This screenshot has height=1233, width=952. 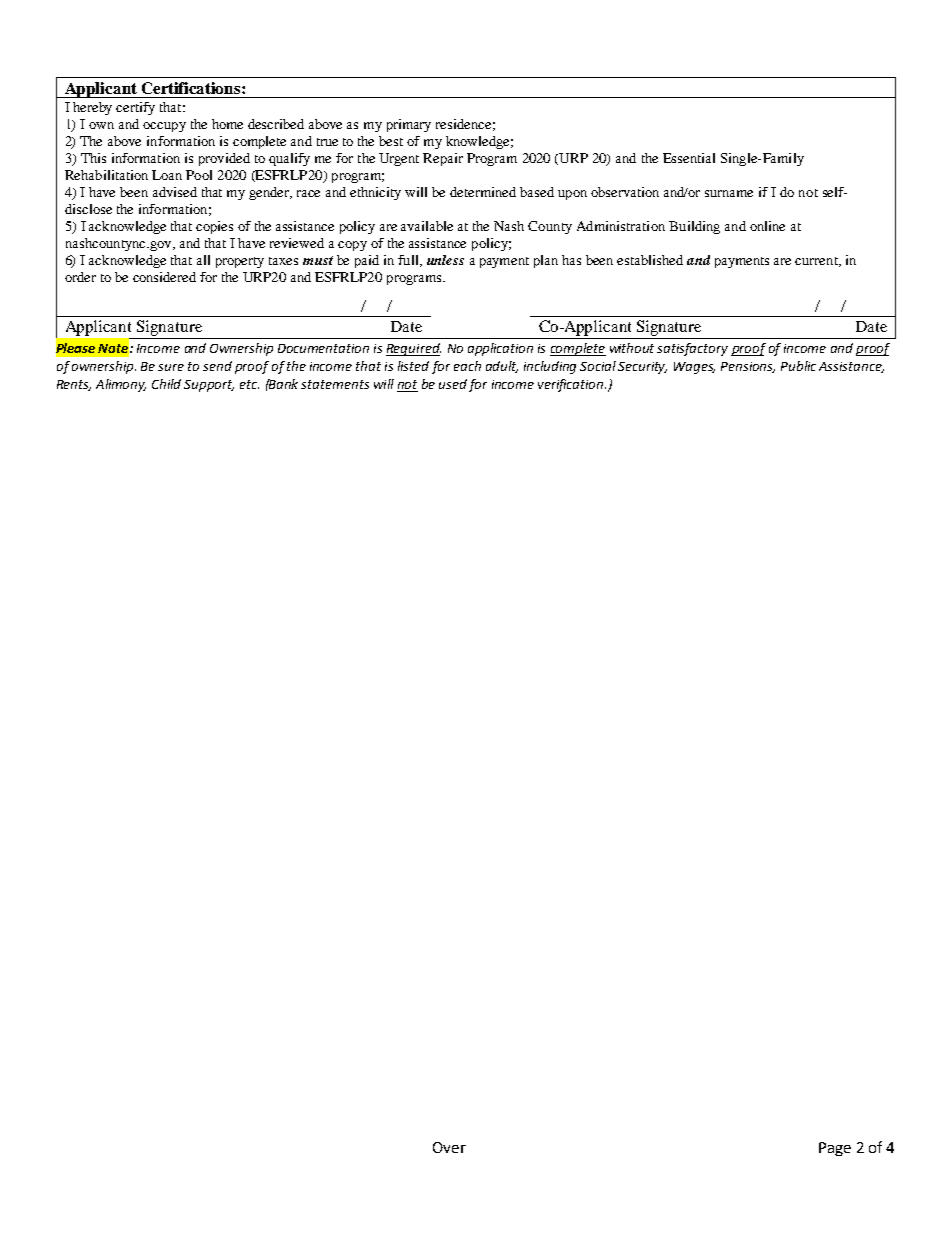 I want to click on occupy, so click(x=164, y=127).
